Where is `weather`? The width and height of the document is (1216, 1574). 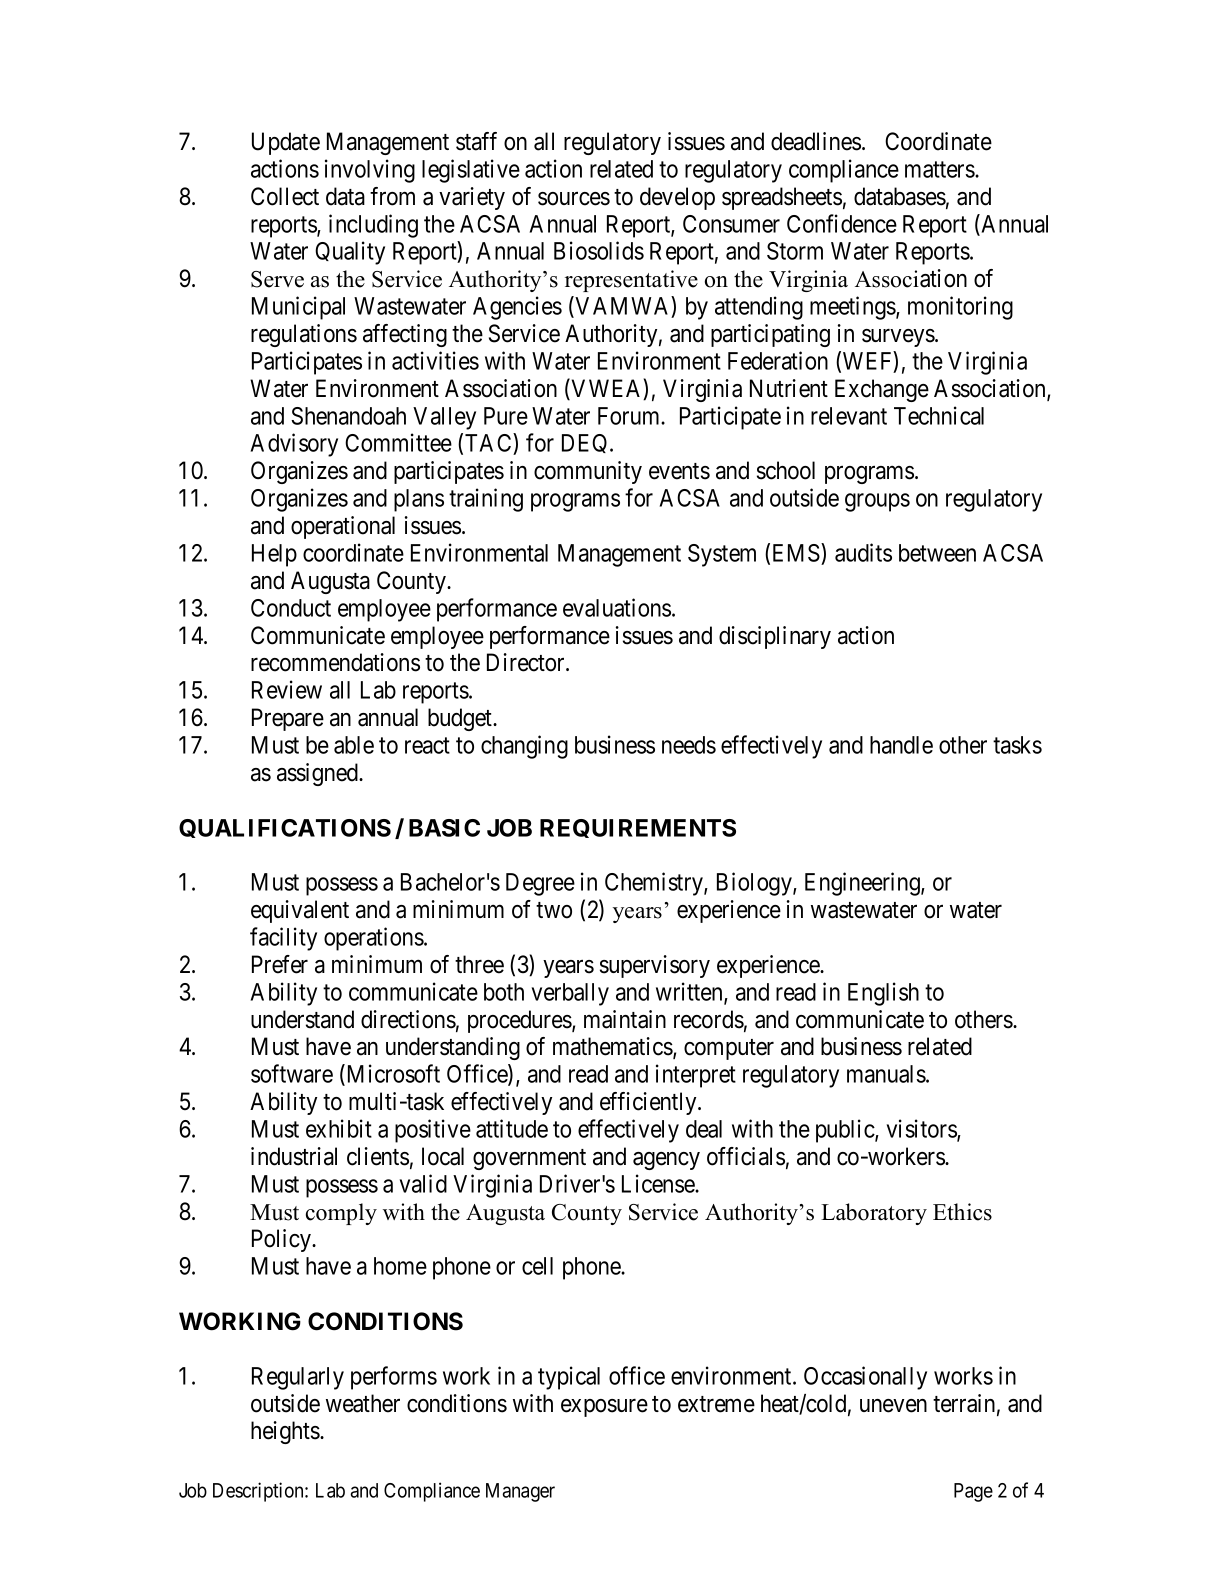
weather is located at coordinates (363, 1403).
